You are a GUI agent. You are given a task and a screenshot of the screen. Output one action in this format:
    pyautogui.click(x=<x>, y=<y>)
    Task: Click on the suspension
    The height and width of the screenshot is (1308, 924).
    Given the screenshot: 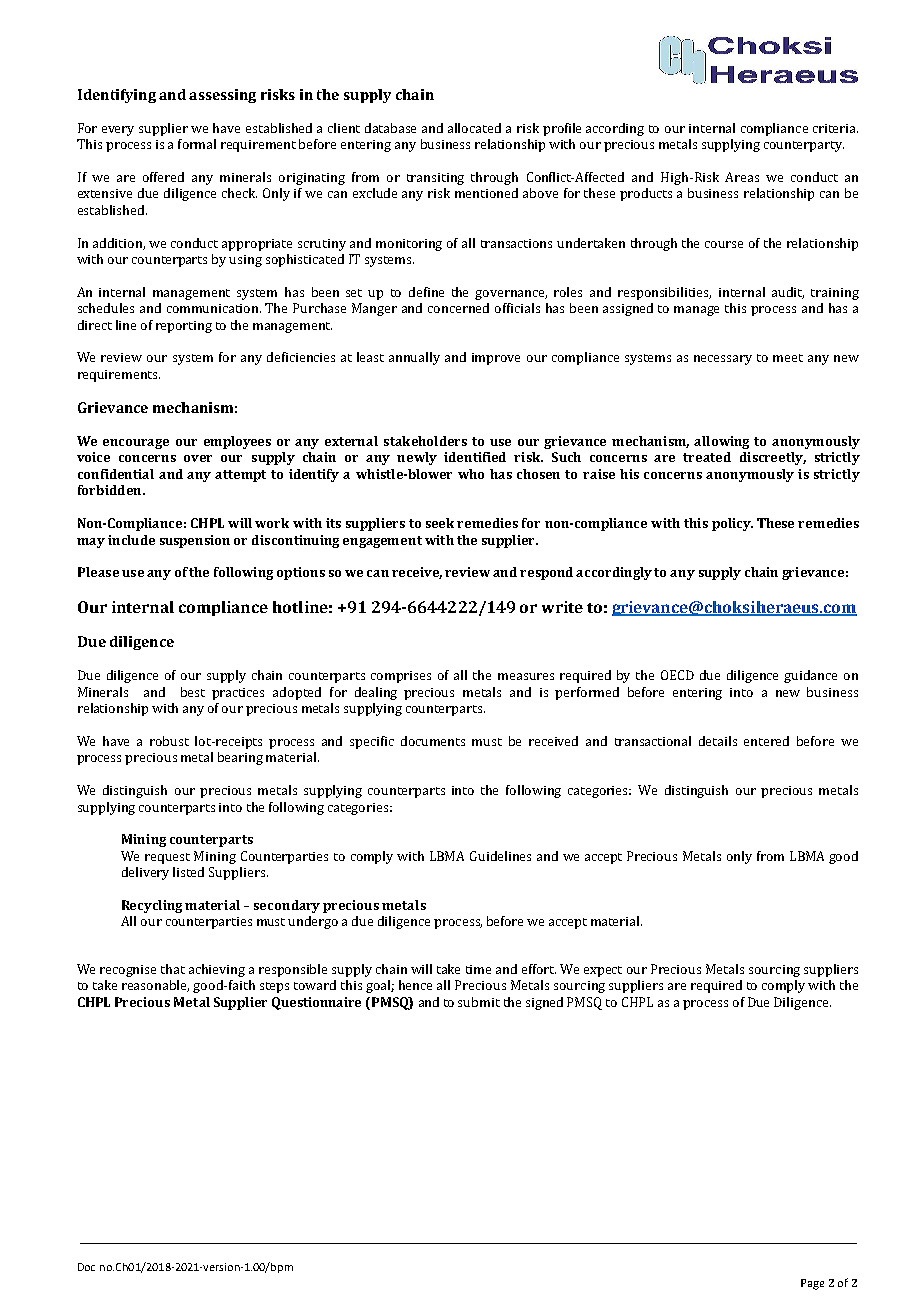 What is the action you would take?
    pyautogui.click(x=195, y=541)
